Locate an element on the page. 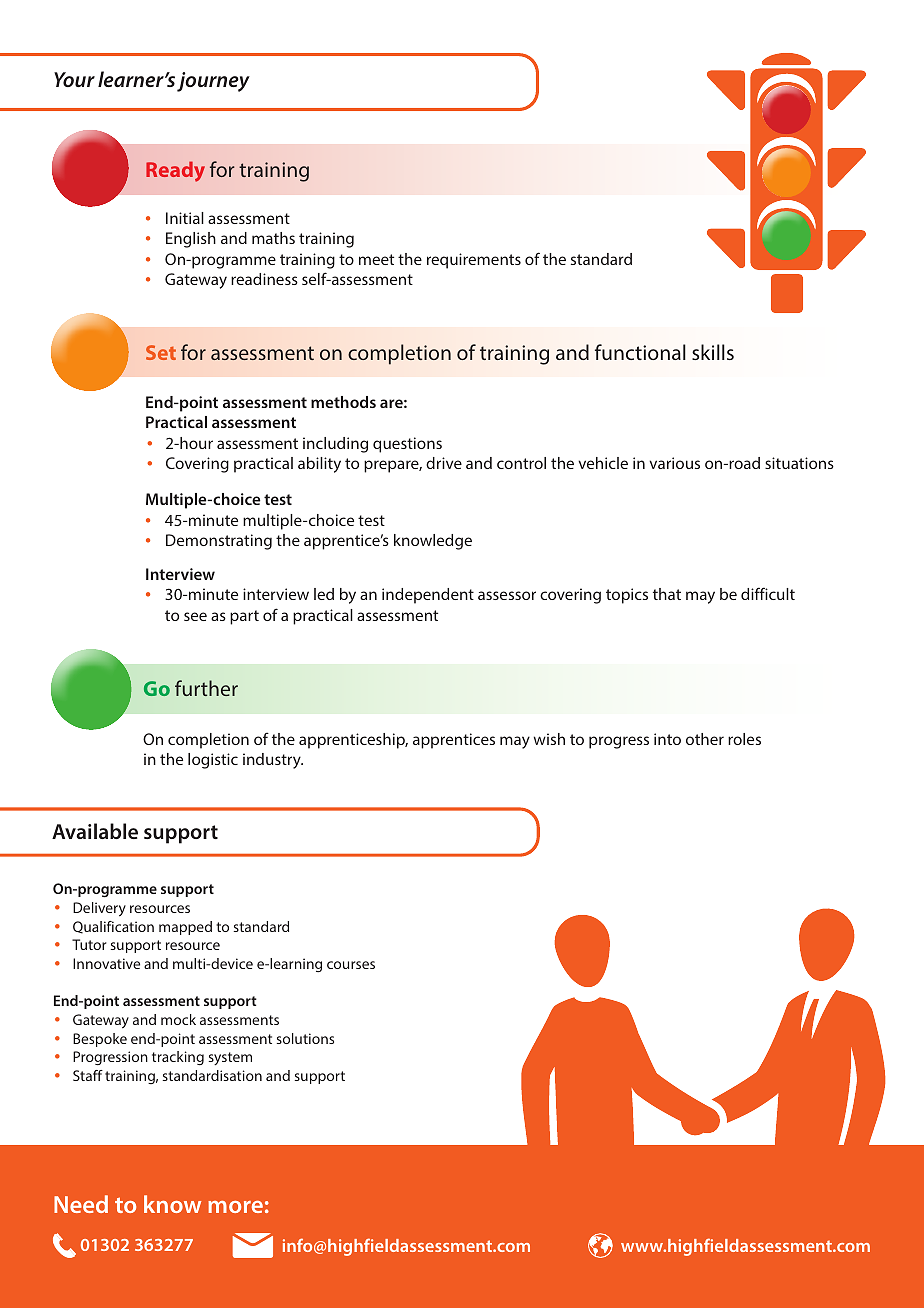  other is located at coordinates (705, 739).
